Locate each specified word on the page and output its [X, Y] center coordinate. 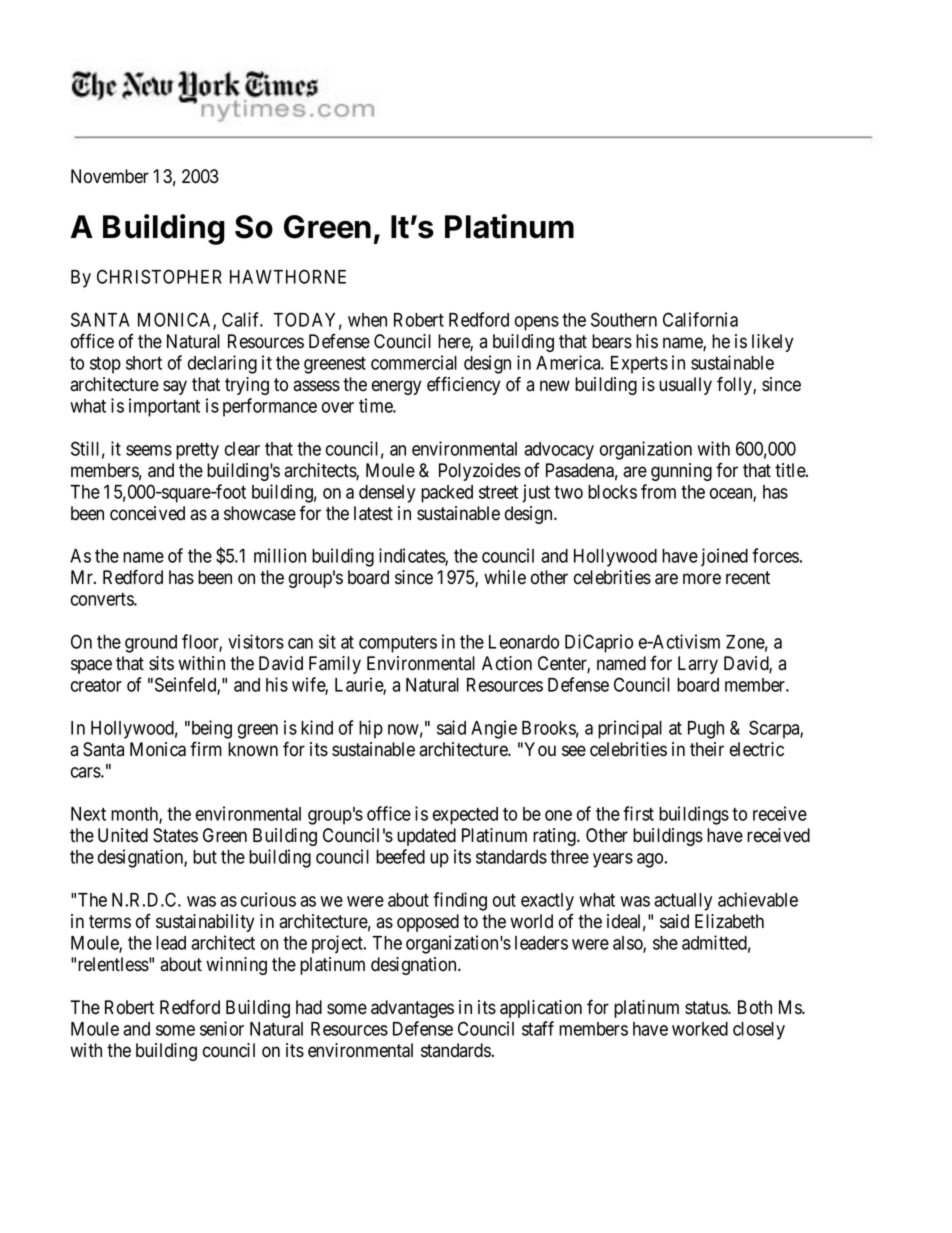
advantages [412, 1009]
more [702, 579]
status [707, 1008]
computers [398, 644]
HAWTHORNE [288, 276]
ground [151, 644]
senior [222, 1028]
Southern [624, 319]
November [110, 176]
